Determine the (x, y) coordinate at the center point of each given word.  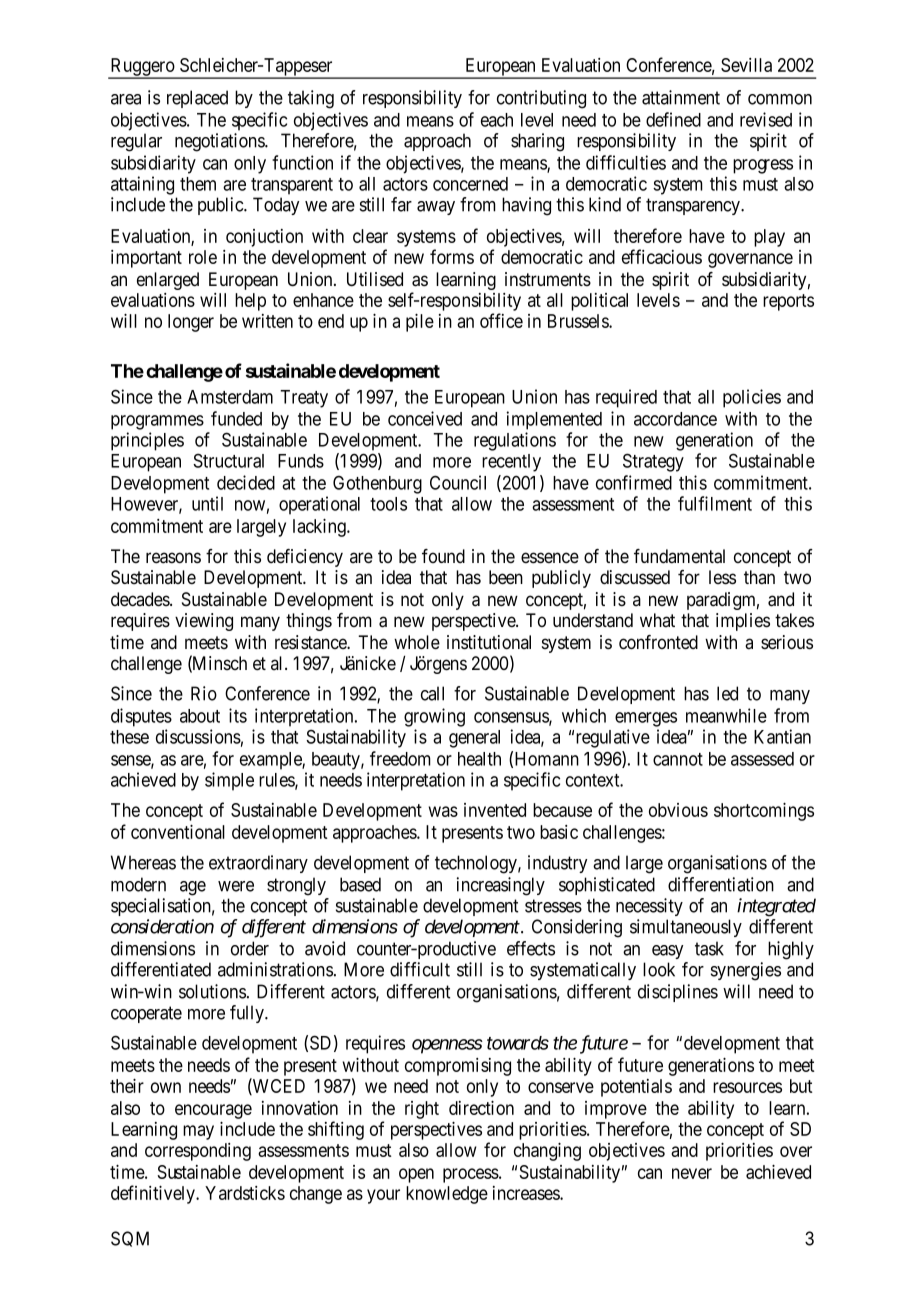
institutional (489, 642)
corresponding (198, 1152)
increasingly (501, 886)
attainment (681, 97)
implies (743, 622)
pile (420, 323)
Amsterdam (230, 397)
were (236, 886)
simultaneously (686, 928)
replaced (197, 99)
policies (752, 398)
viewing (204, 622)
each (497, 120)
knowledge (447, 1195)
